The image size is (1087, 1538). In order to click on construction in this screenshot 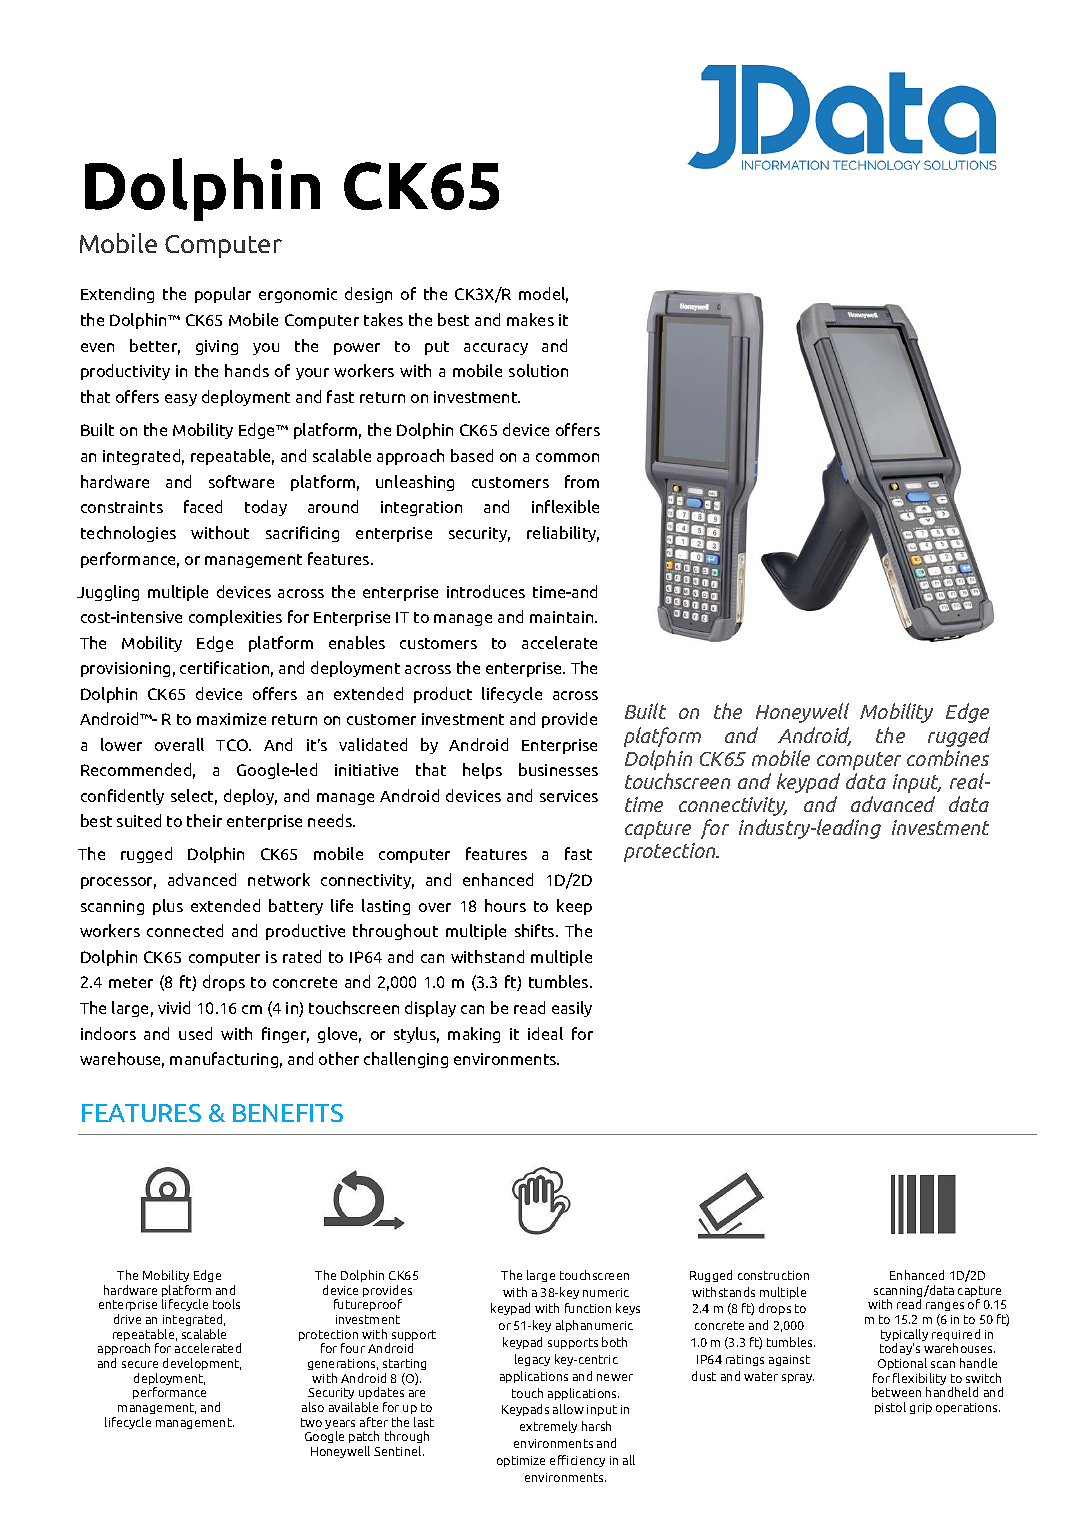, I will do `click(773, 1275)`.
